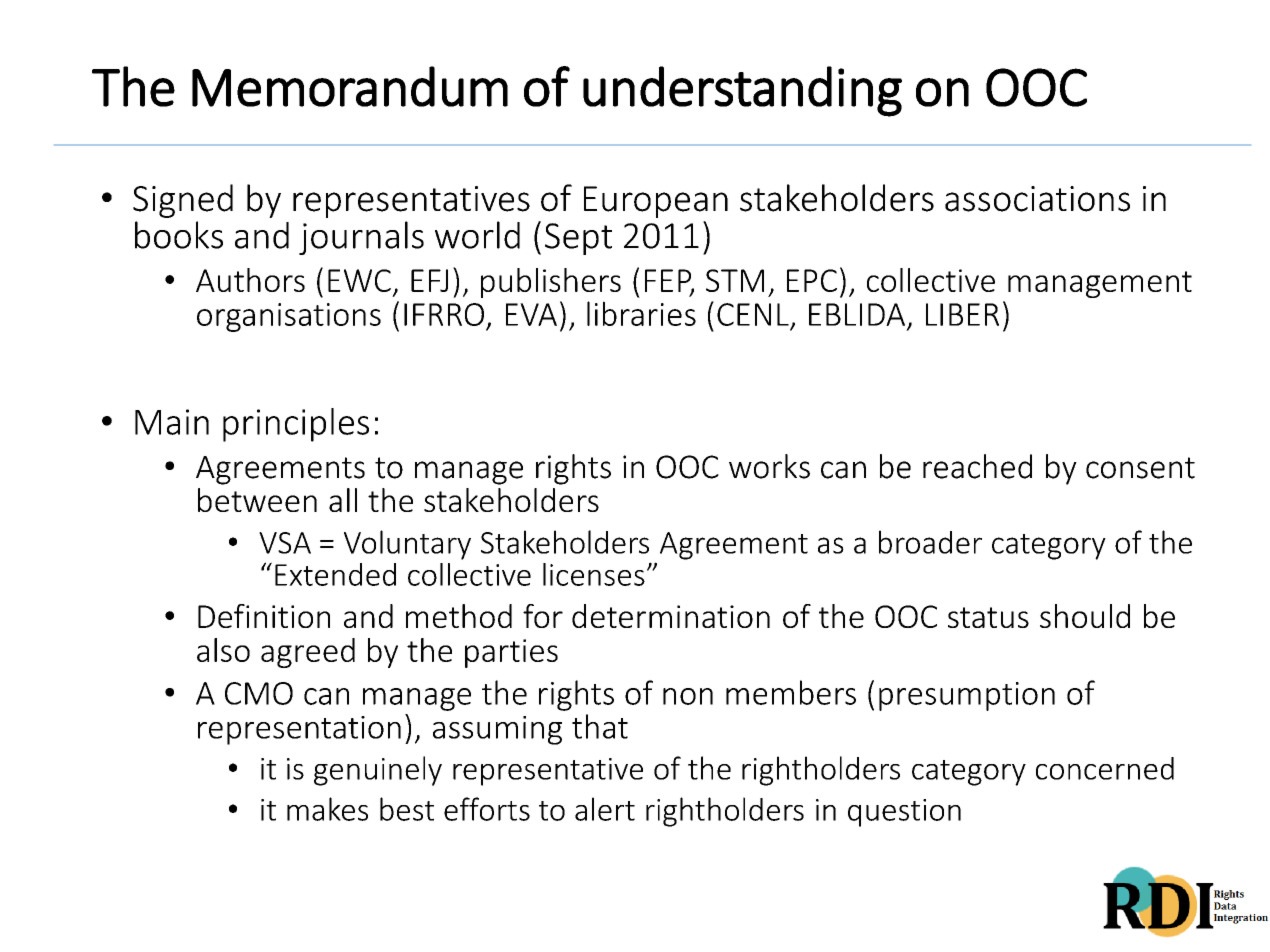 The height and width of the document is (952, 1270). Describe the element at coordinates (605, 809) in the document. I see `alert` at that location.
